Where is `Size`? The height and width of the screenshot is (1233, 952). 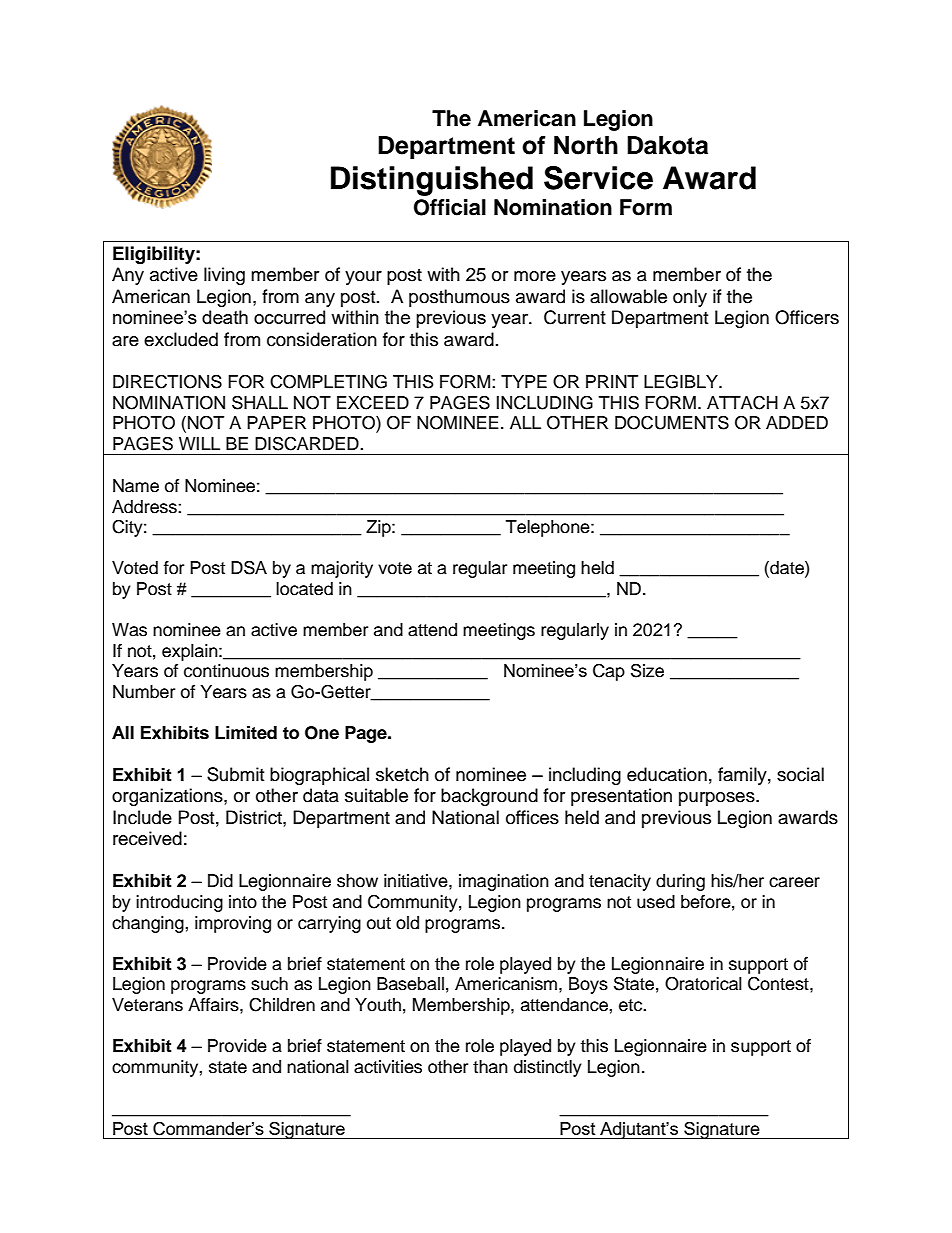 Size is located at coordinates (647, 670).
